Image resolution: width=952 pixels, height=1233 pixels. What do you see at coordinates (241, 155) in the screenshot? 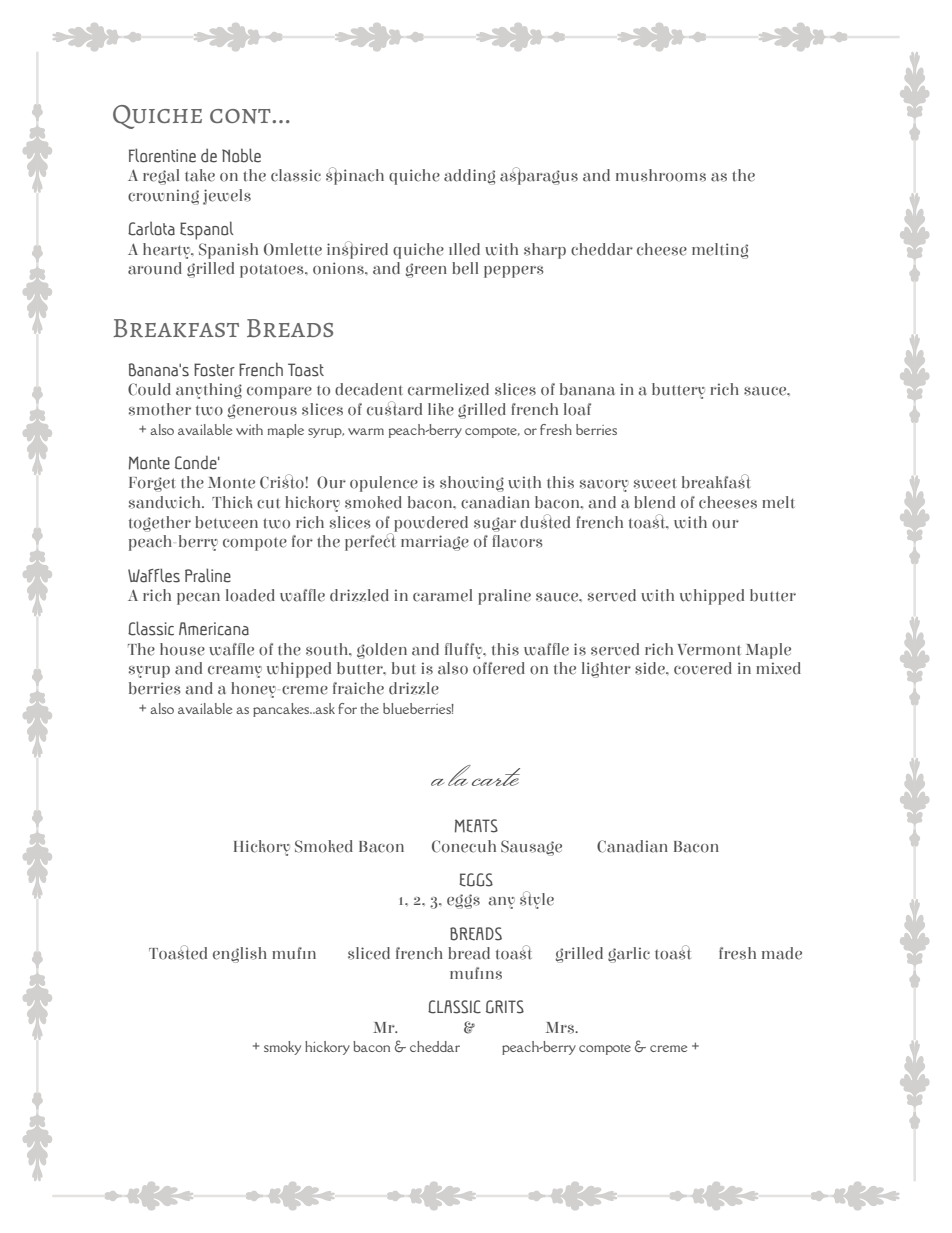
I see `Noble` at bounding box center [241, 155].
